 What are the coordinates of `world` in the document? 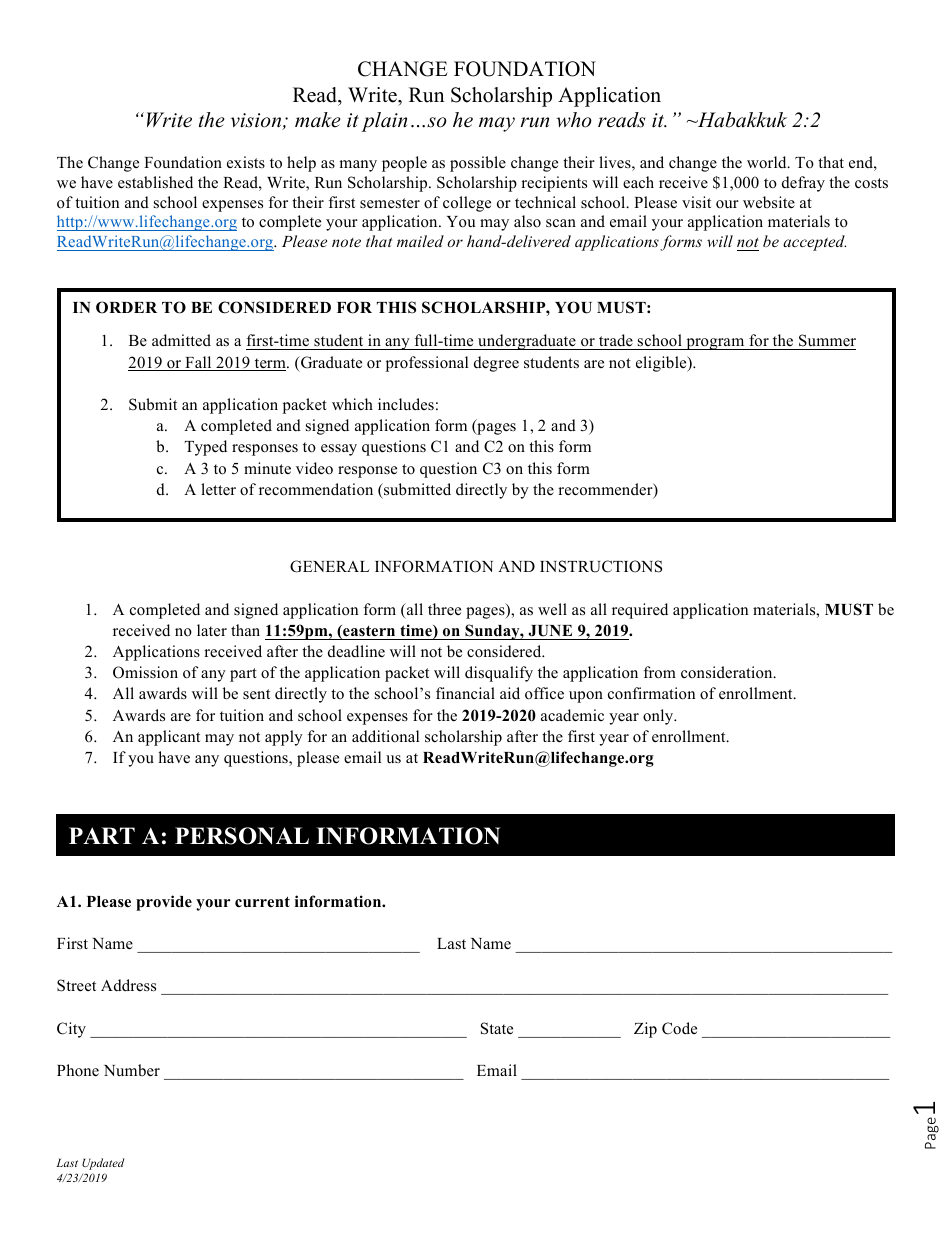 It's located at (768, 162).
